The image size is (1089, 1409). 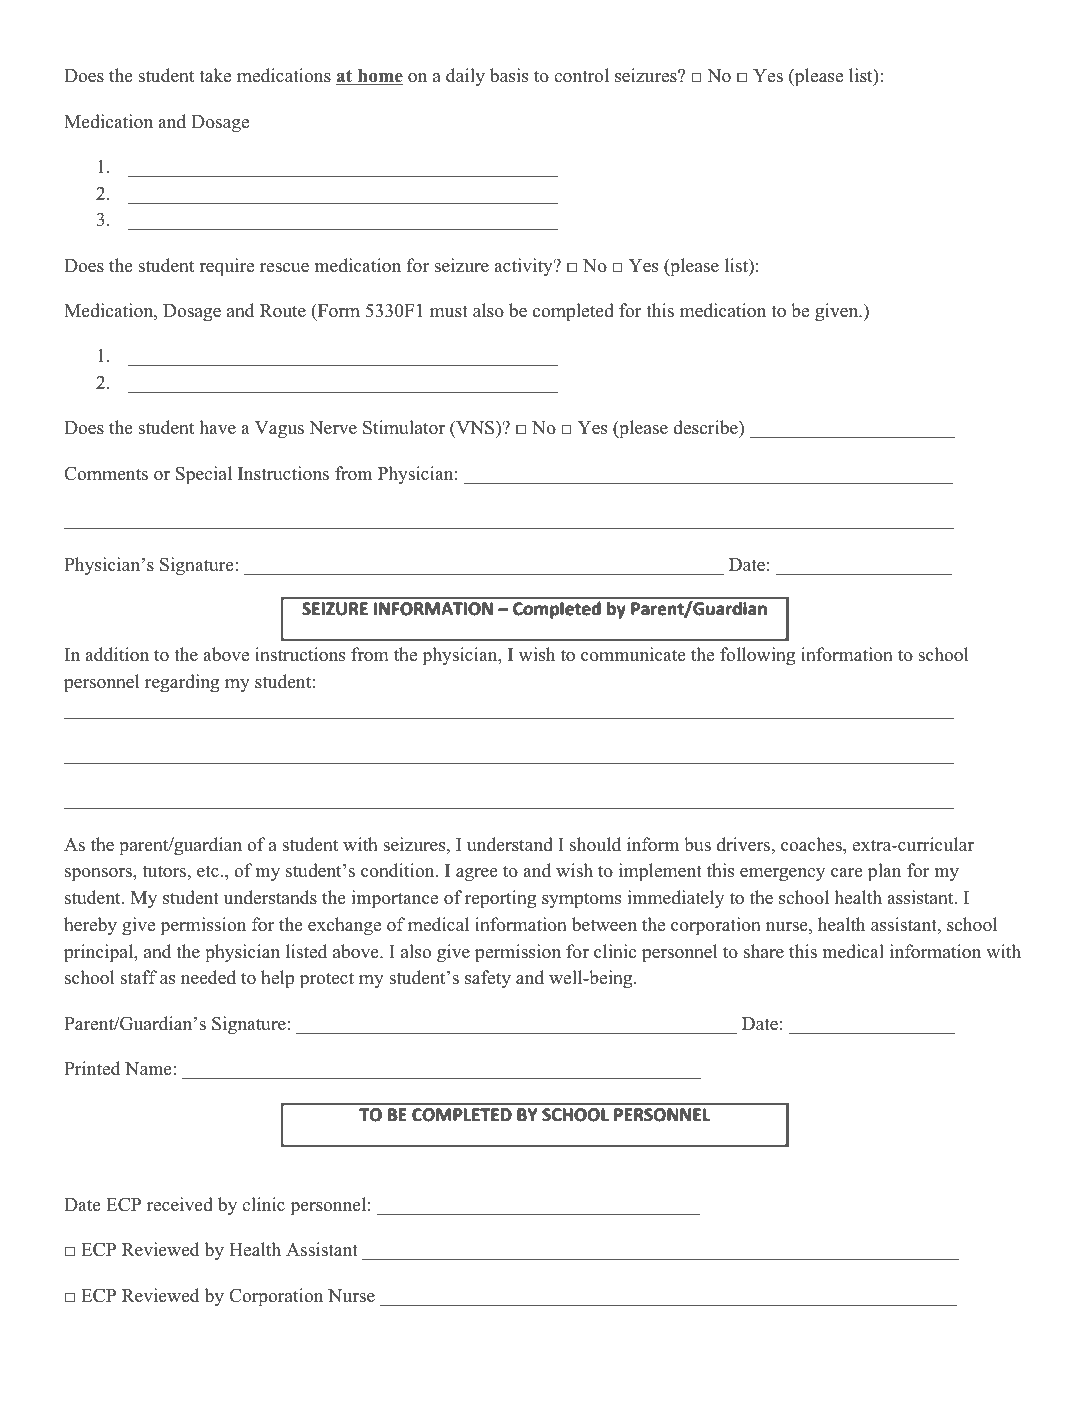 I want to click on agree, so click(x=477, y=874).
